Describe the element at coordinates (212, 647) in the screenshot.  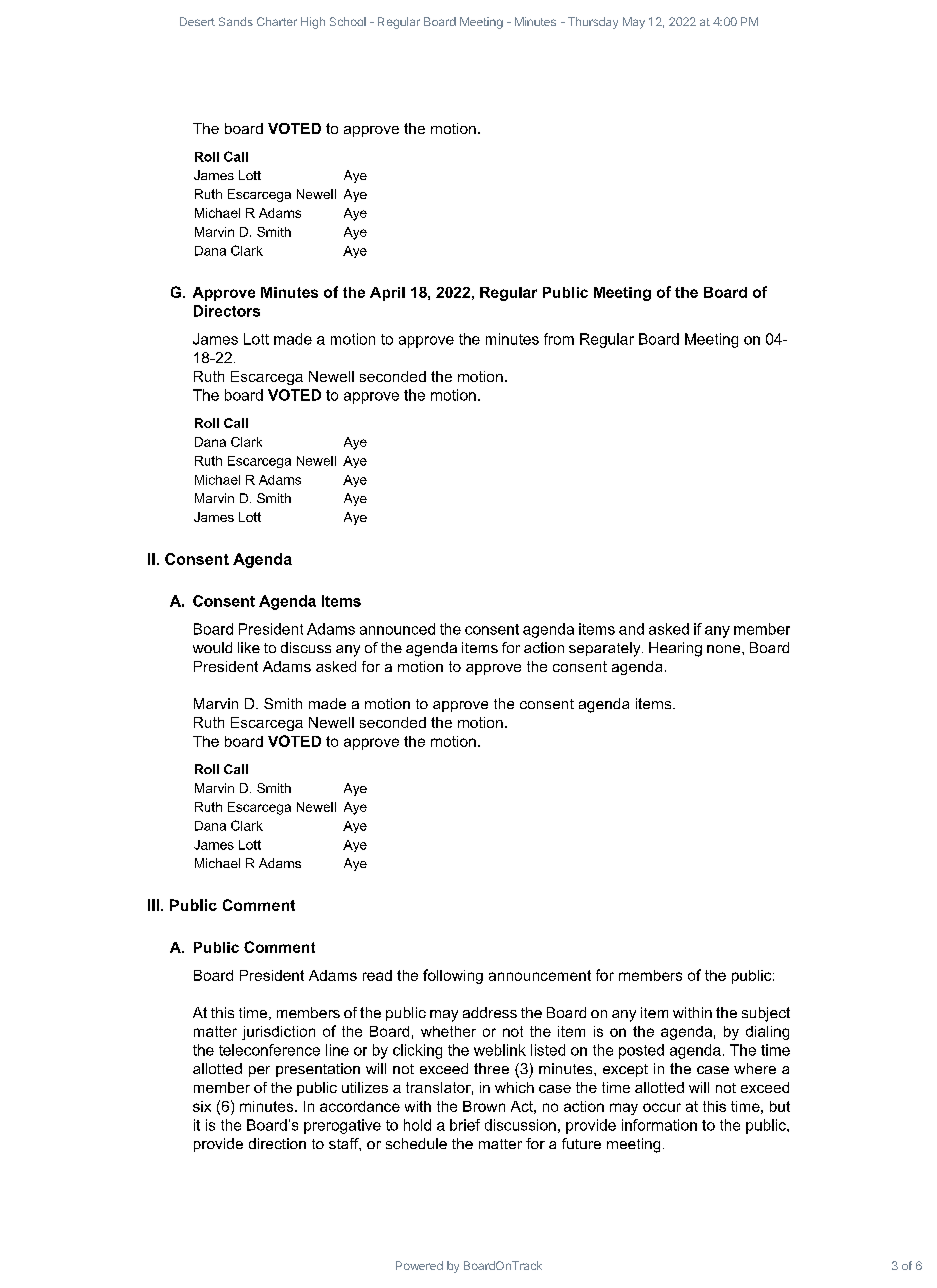
I see `would` at that location.
